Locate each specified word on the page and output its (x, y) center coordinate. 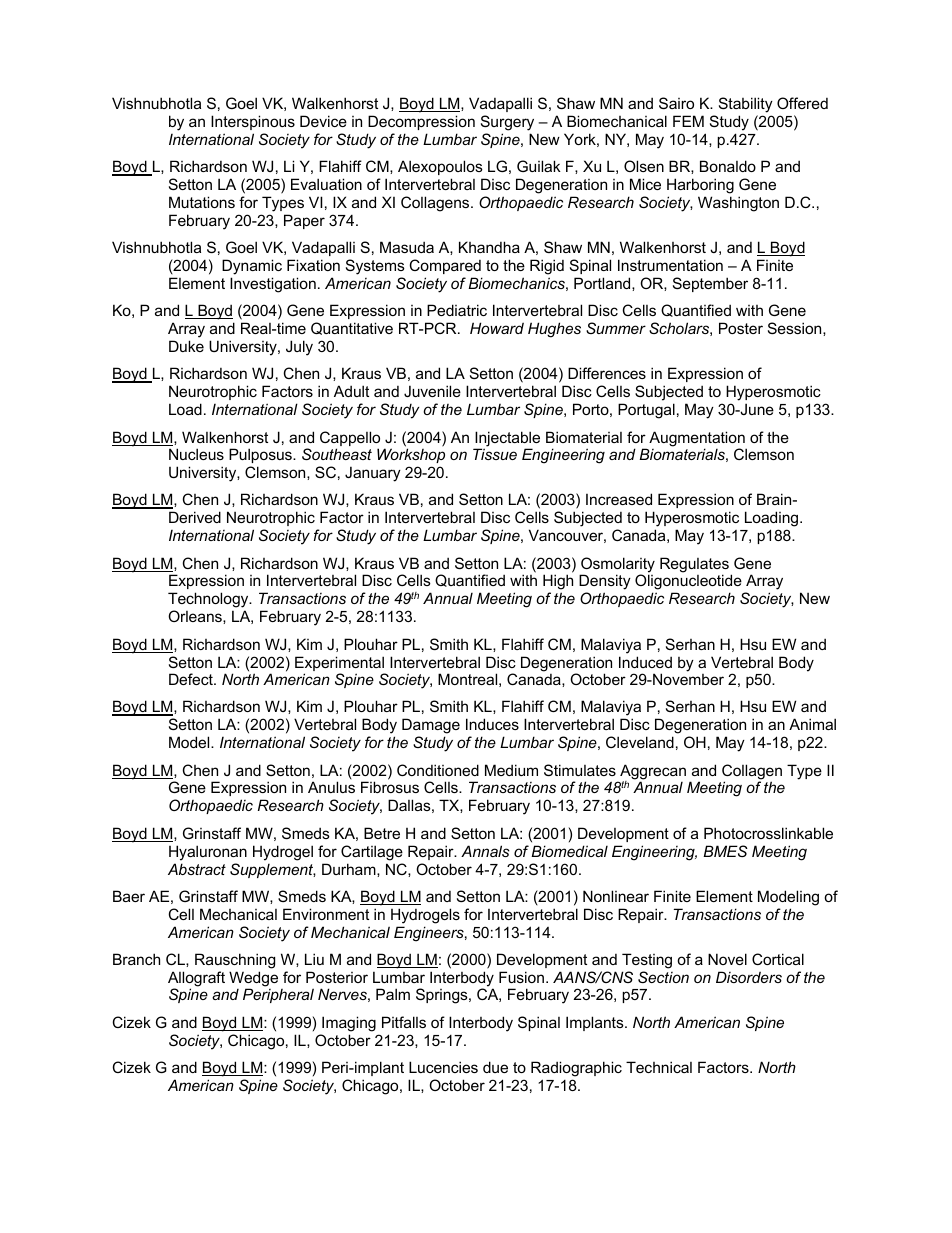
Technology (209, 601)
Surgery (507, 124)
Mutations (202, 202)
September (710, 284)
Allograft (196, 980)
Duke (186, 346)
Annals (485, 851)
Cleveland (640, 742)
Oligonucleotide (688, 583)
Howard (497, 328)
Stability (746, 106)
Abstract (197, 869)
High (558, 583)
